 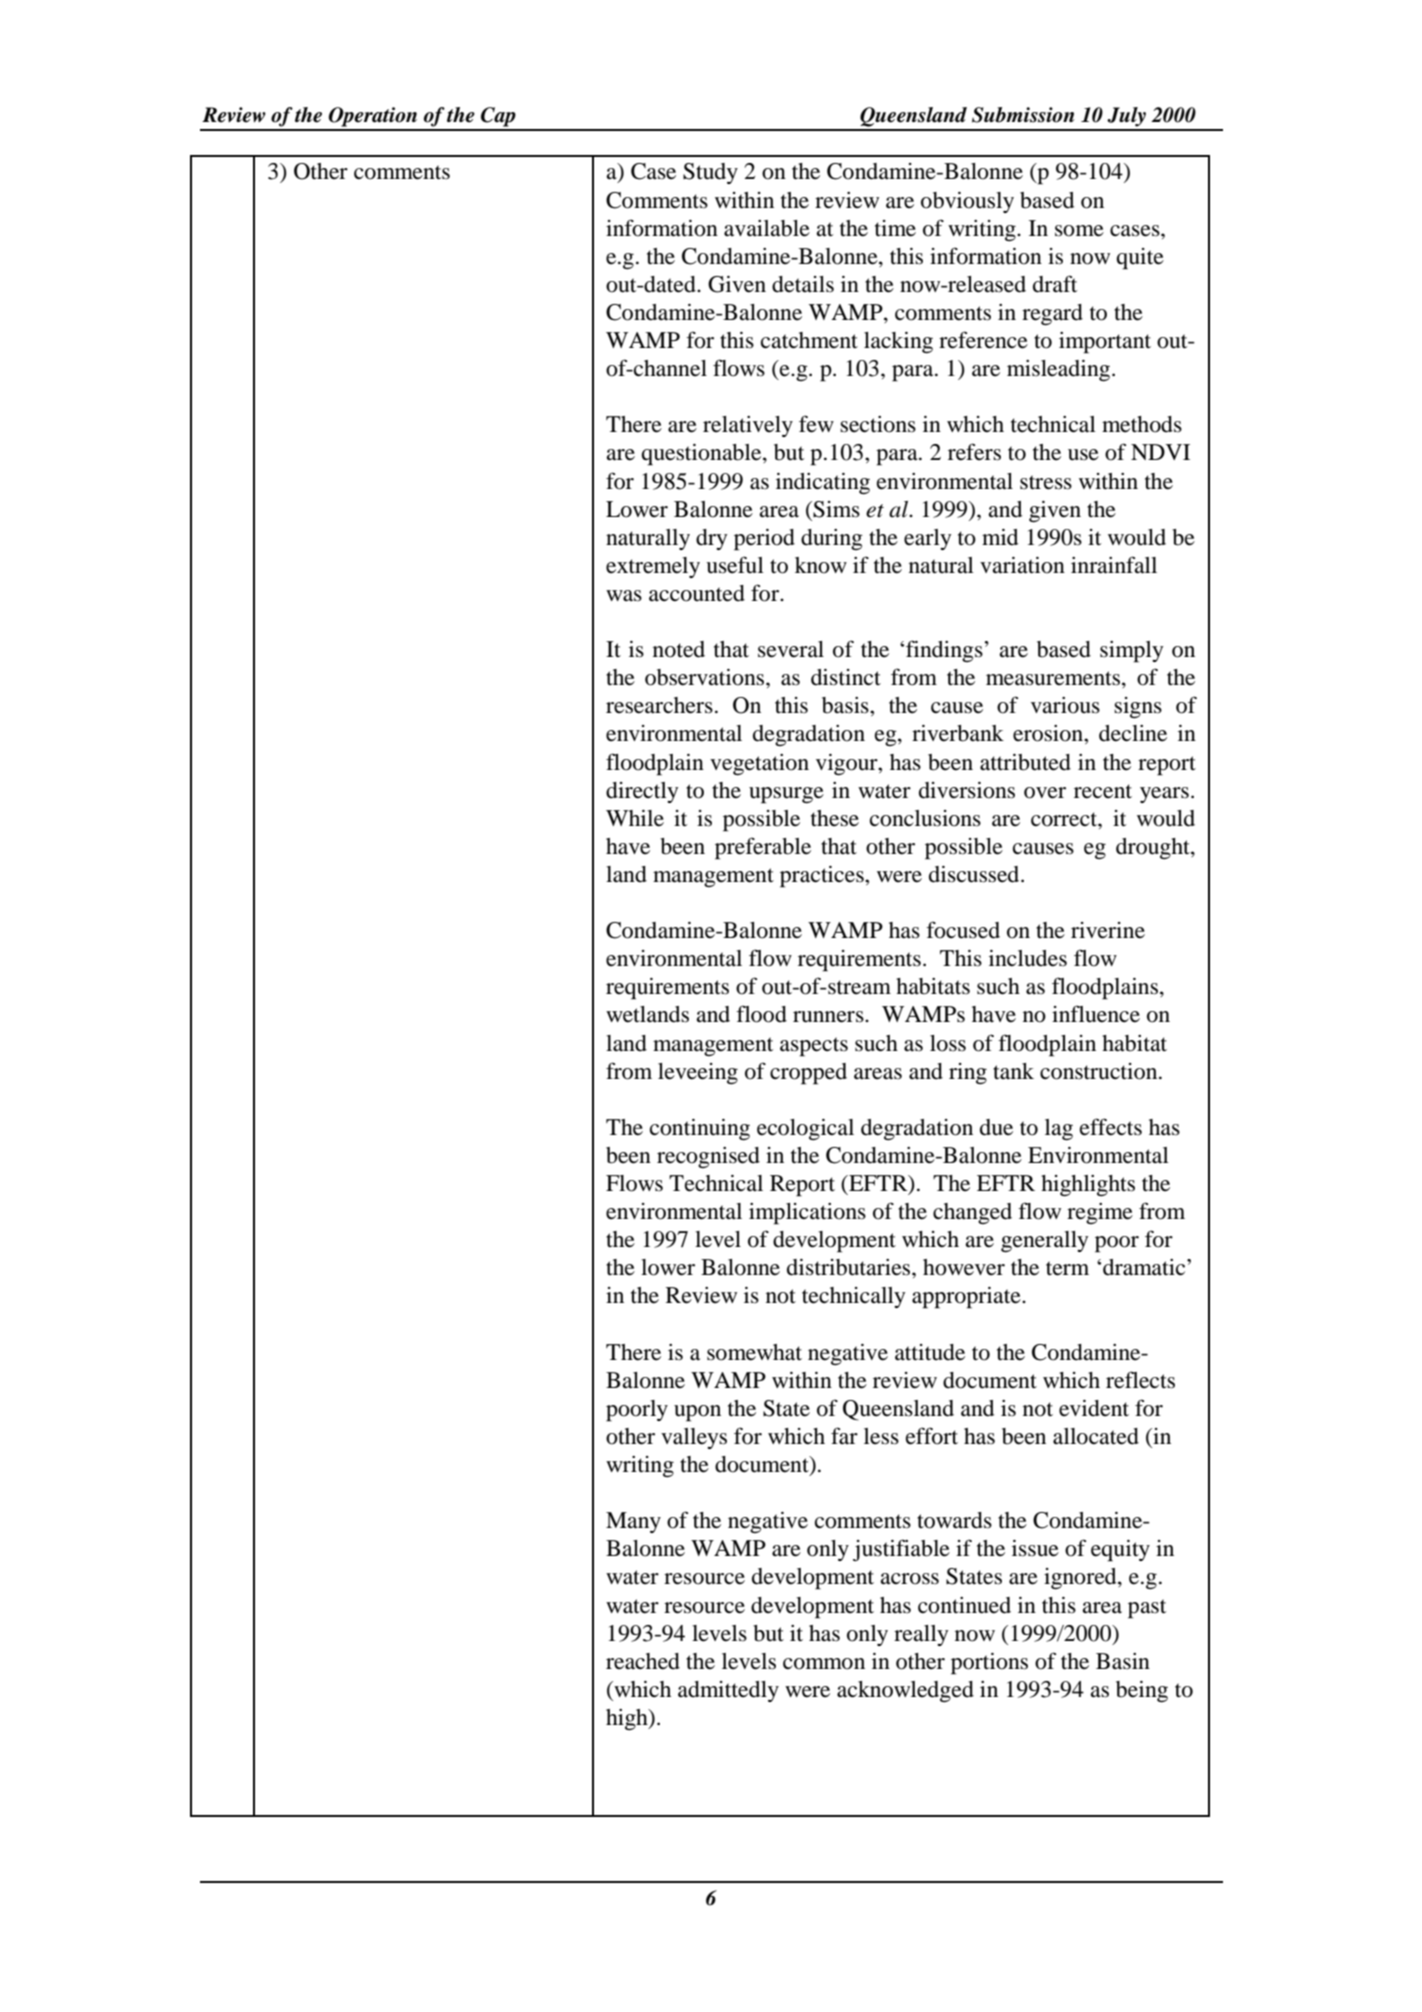 What do you see at coordinates (1140, 259) in the document?
I see `quite` at bounding box center [1140, 259].
